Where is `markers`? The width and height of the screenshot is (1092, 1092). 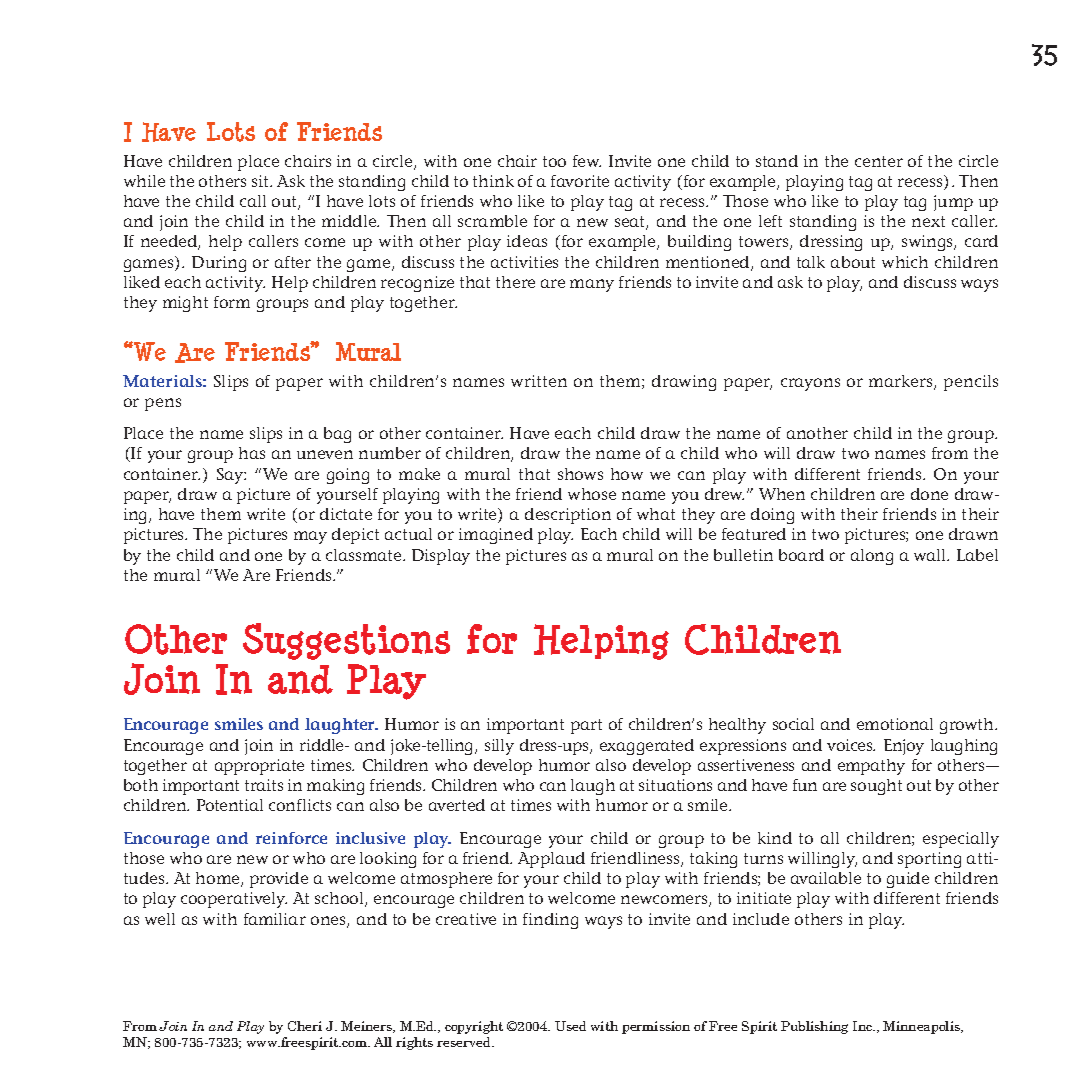 markers is located at coordinates (902, 382).
